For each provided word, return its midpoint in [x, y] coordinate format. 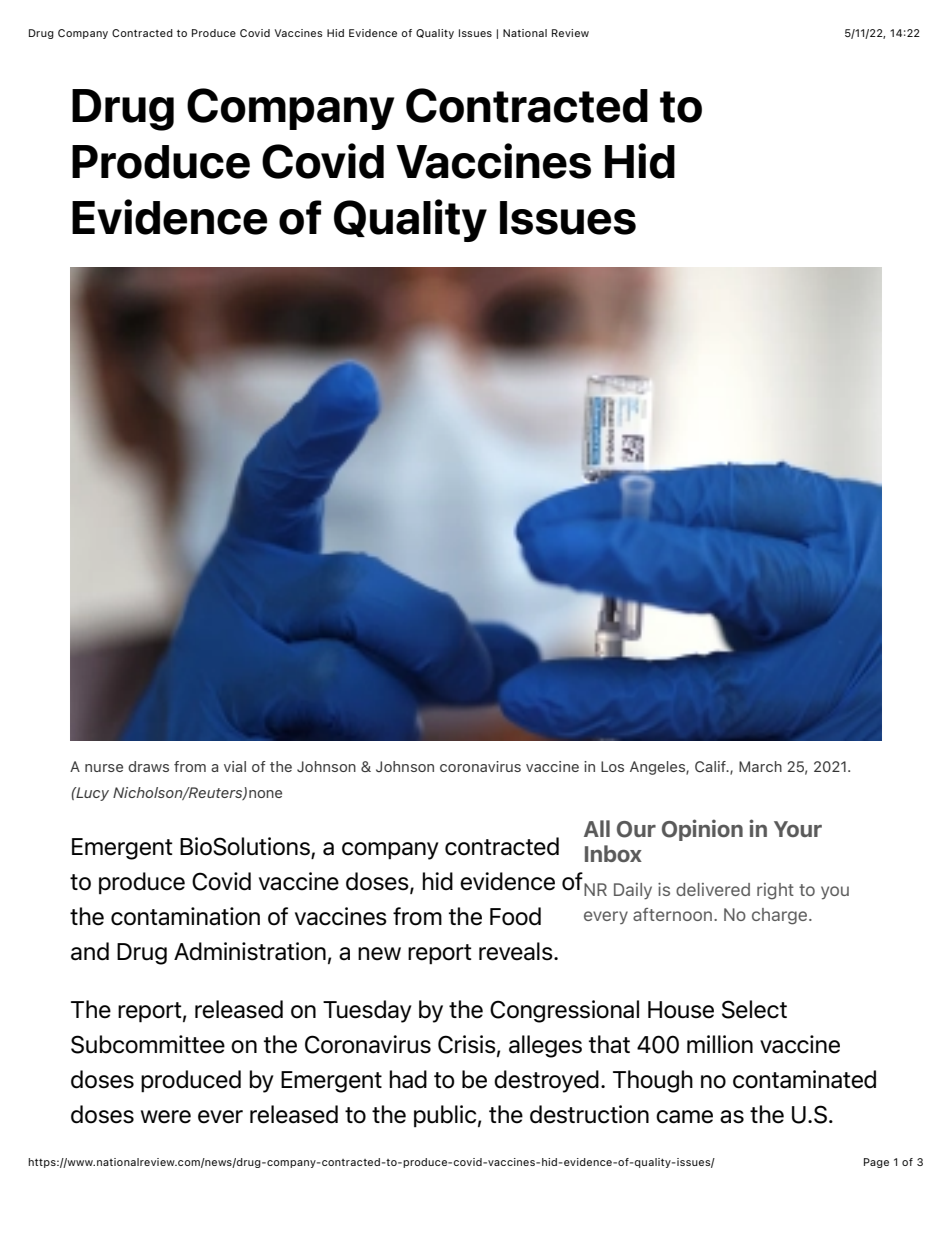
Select [754, 1009]
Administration [250, 951]
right [775, 891]
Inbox [613, 853]
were [166, 1117]
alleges [545, 1046]
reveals [517, 951]
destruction [589, 1114]
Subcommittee [148, 1044]
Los [612, 766]
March [760, 766]
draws [148, 766]
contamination [185, 916]
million [720, 1044]
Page [876, 1163]
